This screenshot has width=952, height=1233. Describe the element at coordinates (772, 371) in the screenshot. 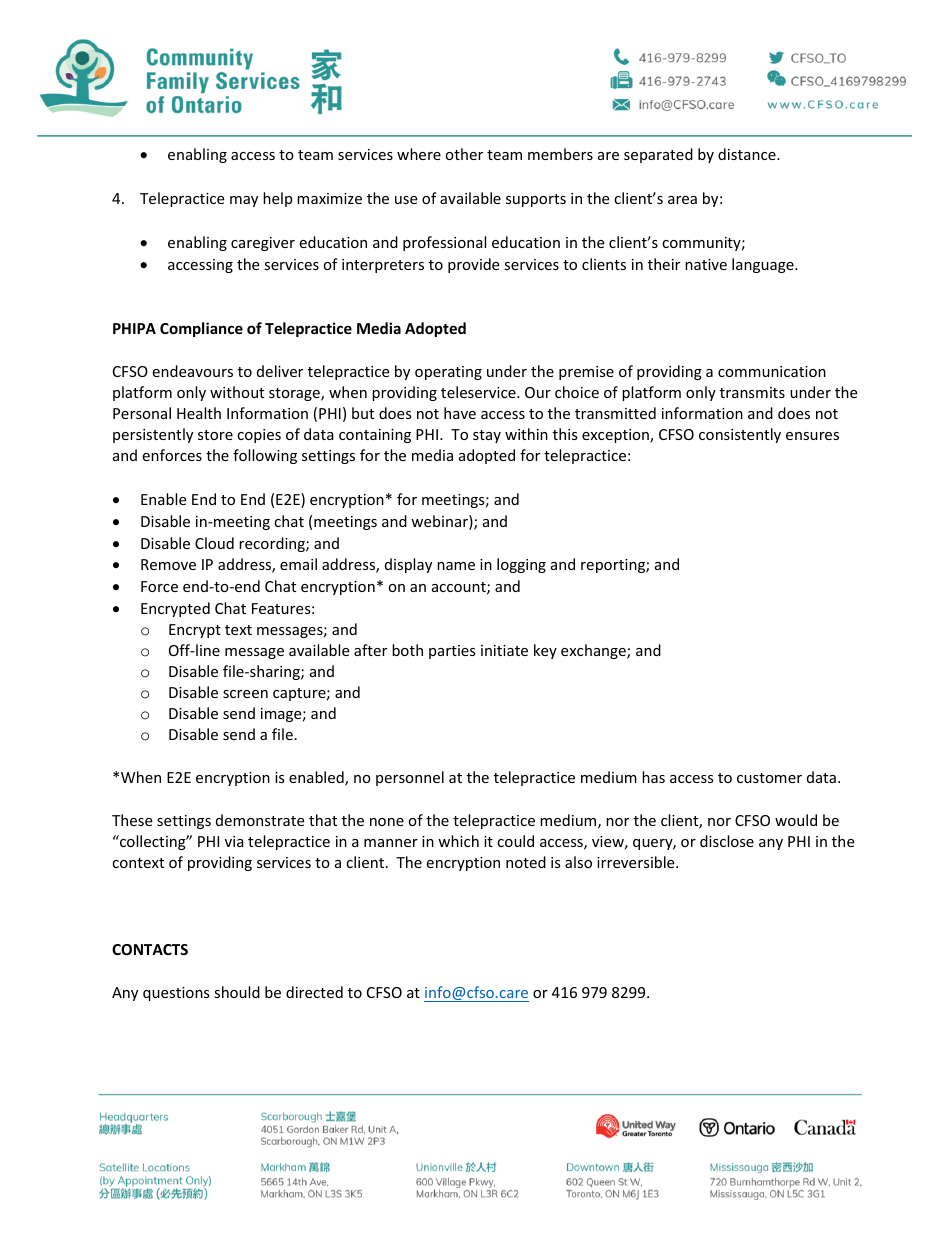

I see `communication` at that location.
